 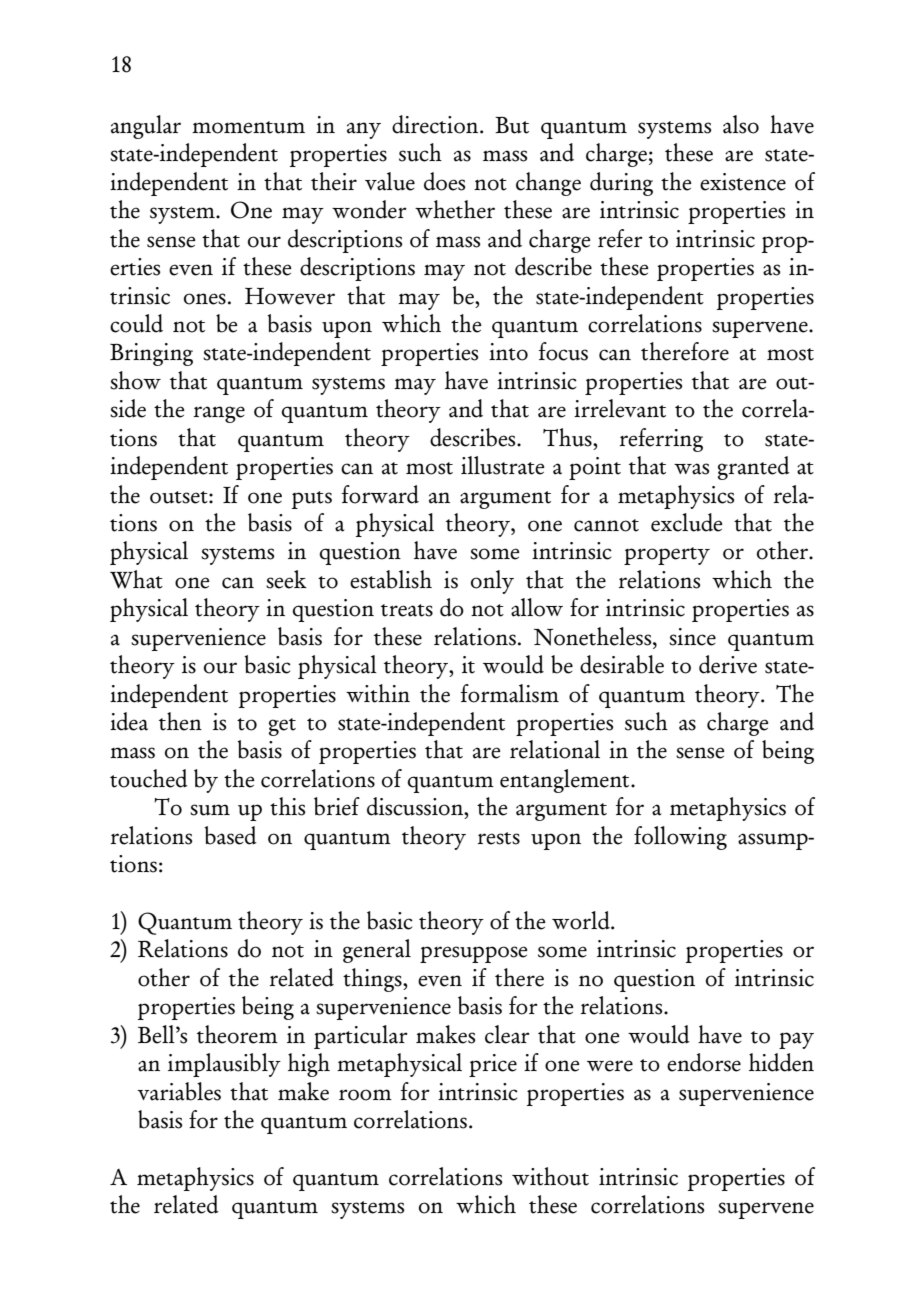 I want to click on range, so click(x=219, y=414).
